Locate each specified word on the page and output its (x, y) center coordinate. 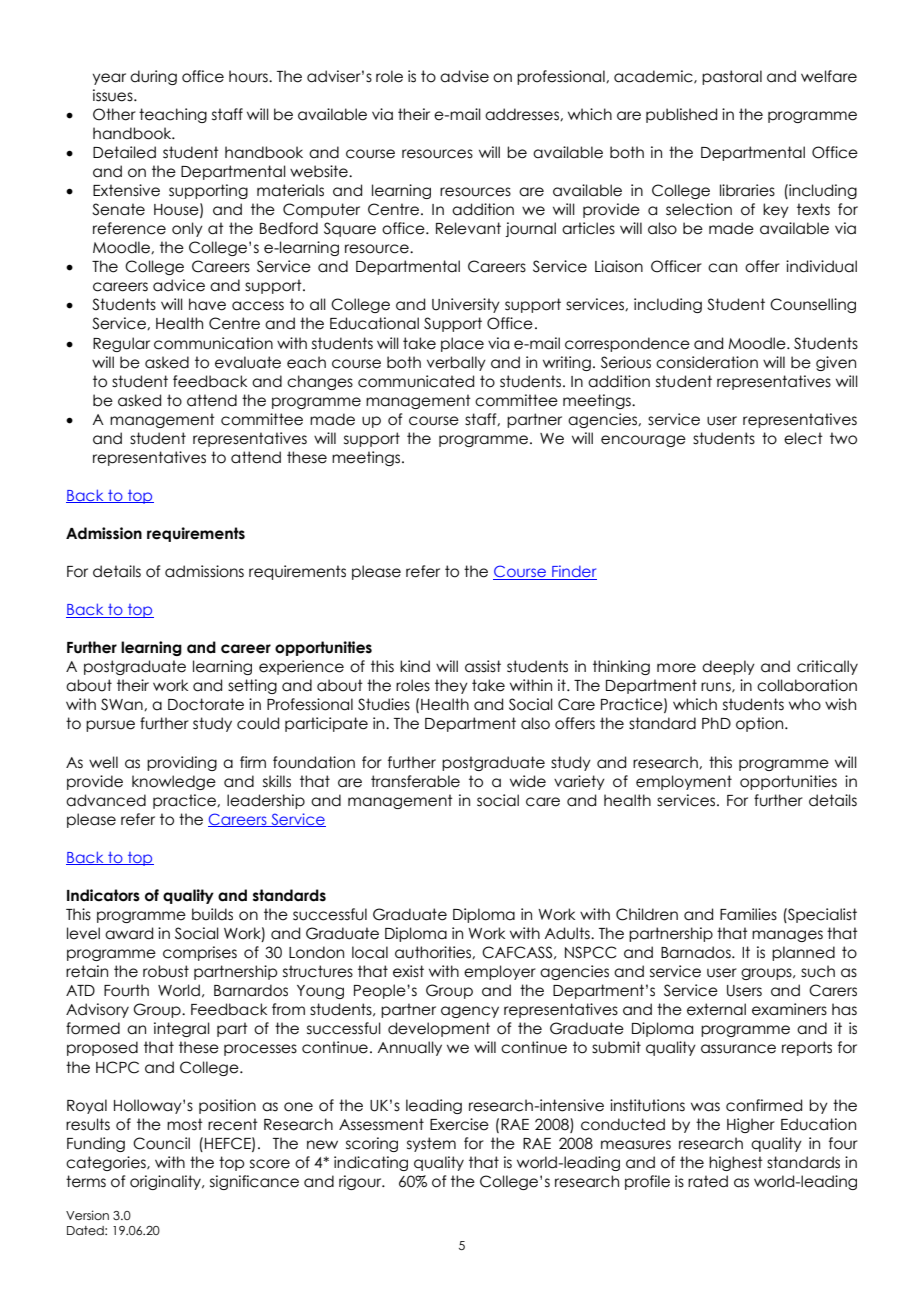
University (466, 305)
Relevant (468, 228)
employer (500, 972)
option (761, 724)
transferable (415, 781)
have (207, 304)
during (153, 77)
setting (252, 686)
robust (166, 971)
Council (161, 1143)
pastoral (732, 77)
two (843, 438)
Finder (573, 572)
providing (182, 763)
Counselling (813, 305)
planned (803, 953)
